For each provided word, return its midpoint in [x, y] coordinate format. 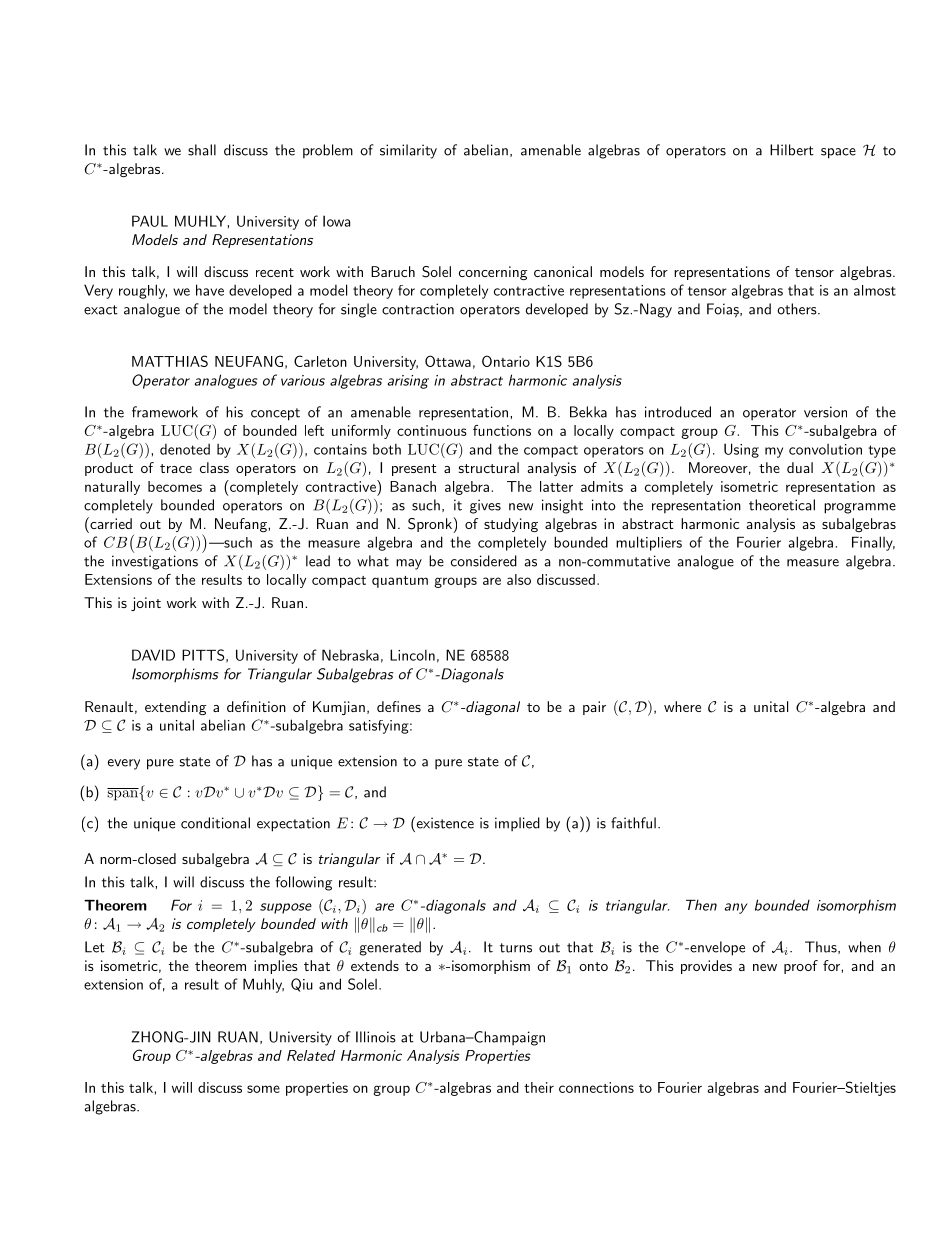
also [519, 579]
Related [311, 1055]
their [539, 1087]
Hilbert [792, 150]
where [682, 706]
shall [202, 150]
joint [146, 604]
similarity [408, 151]
